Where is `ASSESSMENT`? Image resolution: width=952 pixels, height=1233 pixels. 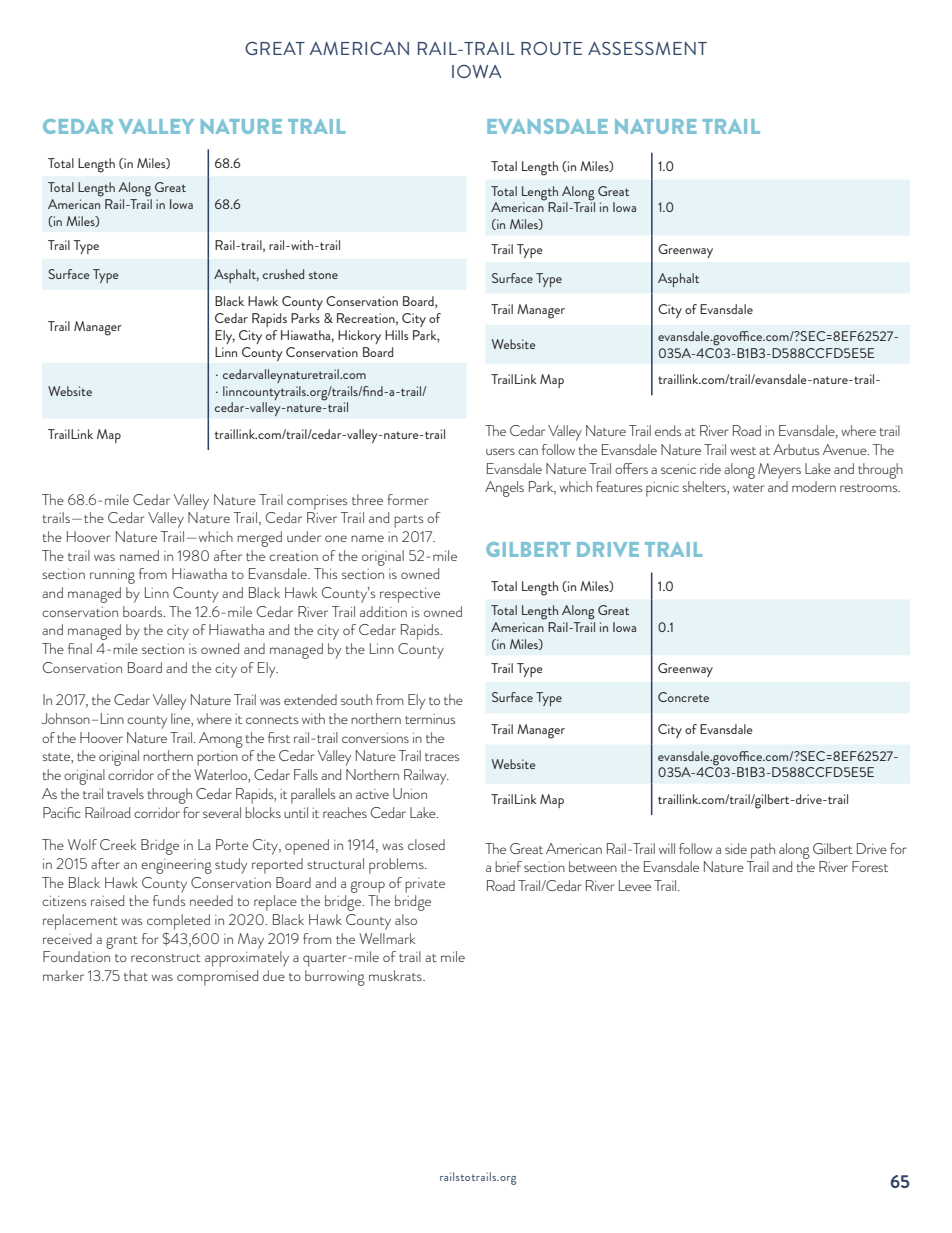
ASSESSMENT is located at coordinates (647, 48).
